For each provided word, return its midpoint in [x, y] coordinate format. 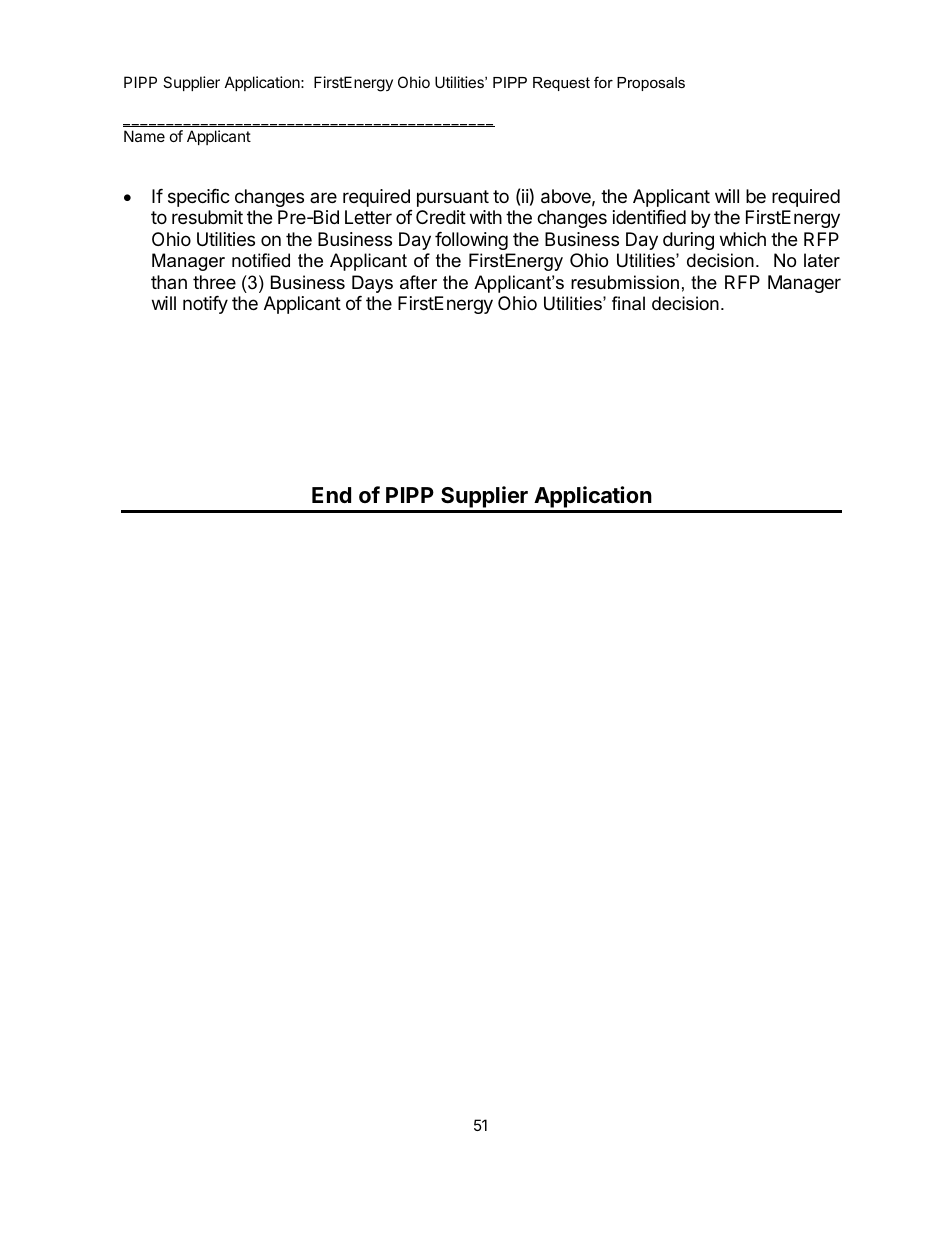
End [331, 495]
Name [144, 136]
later [822, 260]
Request [561, 84]
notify [205, 305]
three [214, 282]
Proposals [651, 84]
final [628, 303]
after [418, 282]
